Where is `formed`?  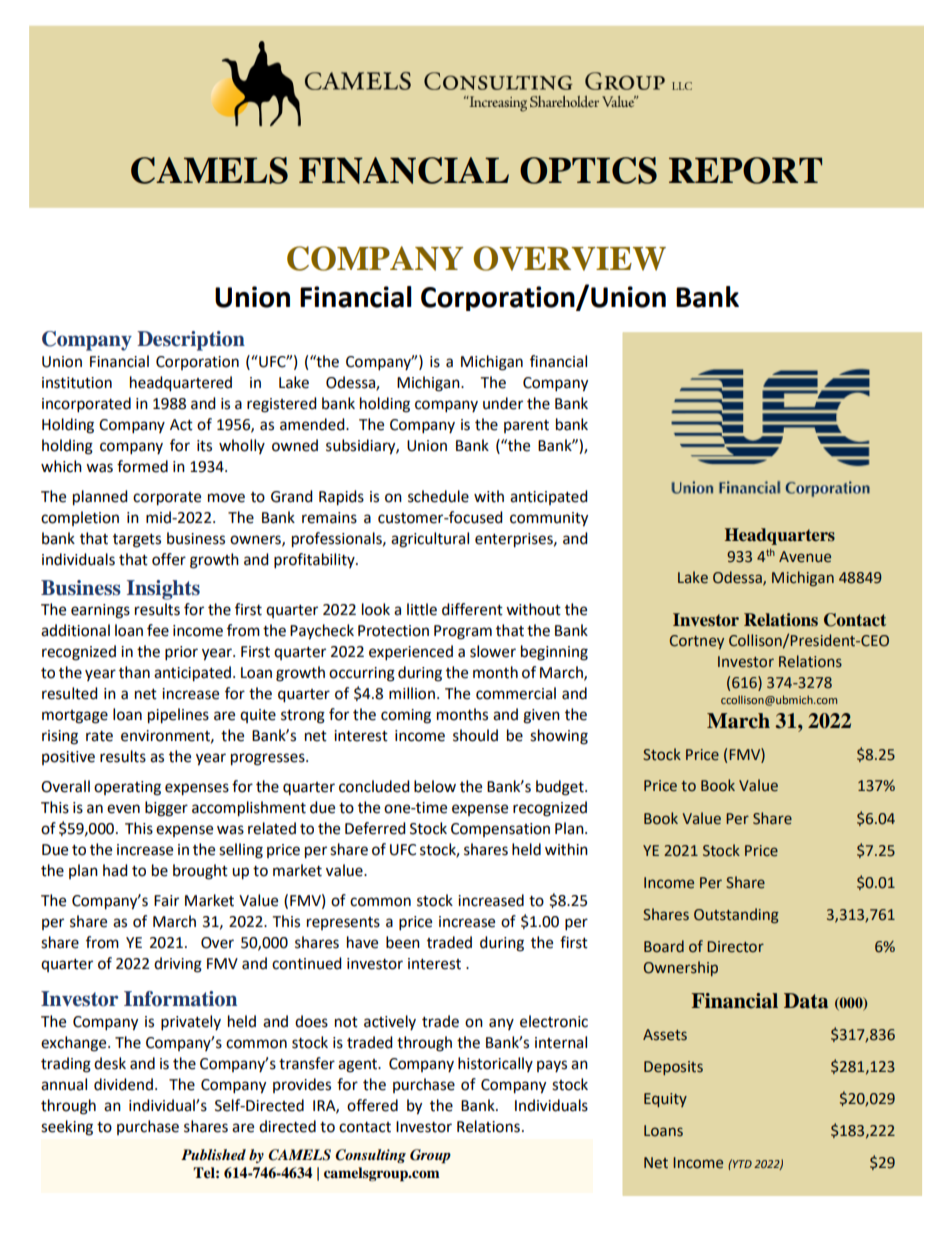 formed is located at coordinates (142, 466).
